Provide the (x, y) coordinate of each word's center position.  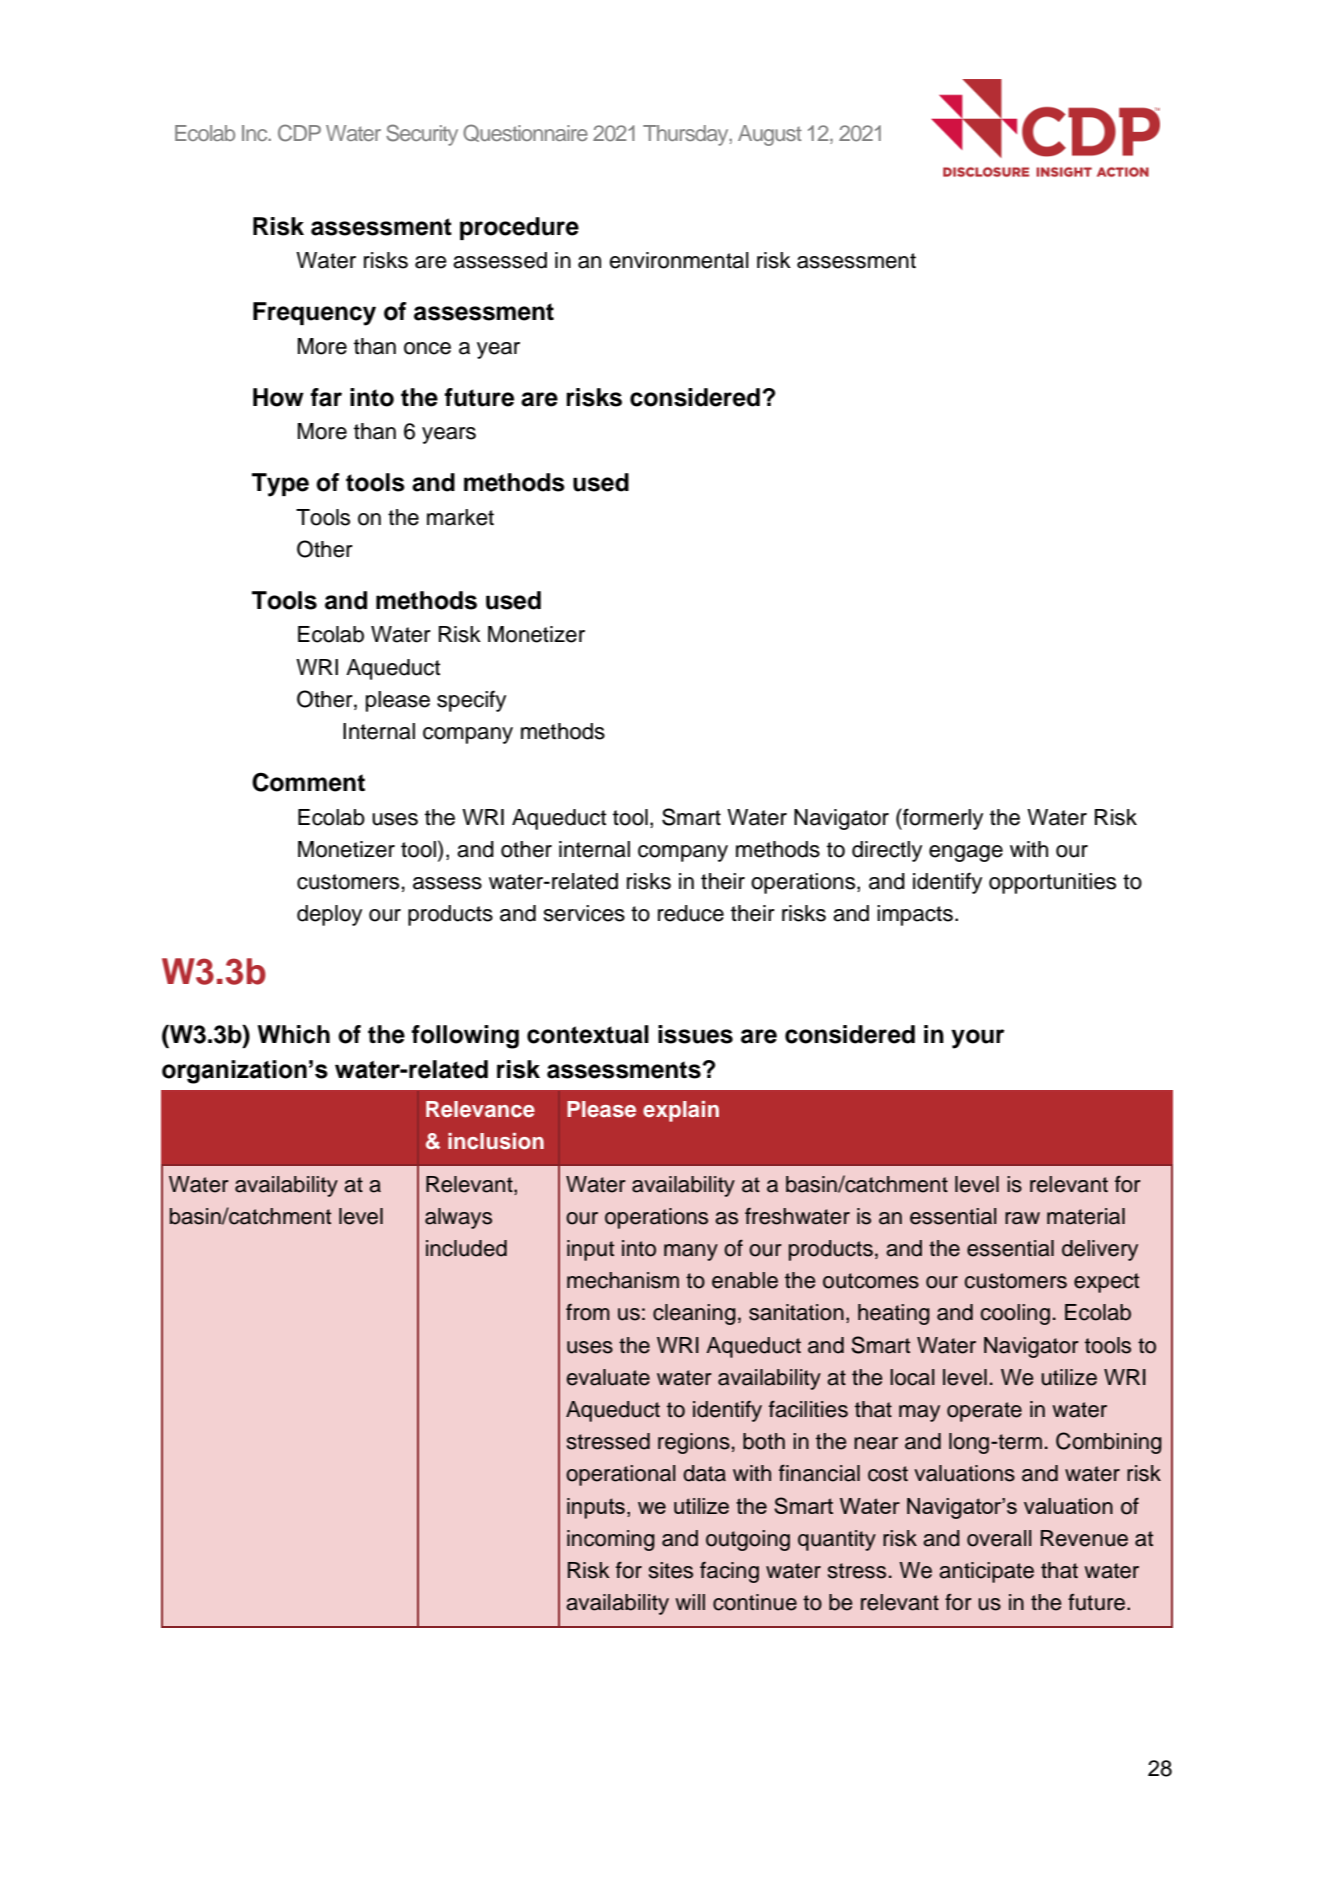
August (770, 135)
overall (999, 1538)
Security (422, 135)
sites (671, 1570)
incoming (611, 1540)
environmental (679, 260)
